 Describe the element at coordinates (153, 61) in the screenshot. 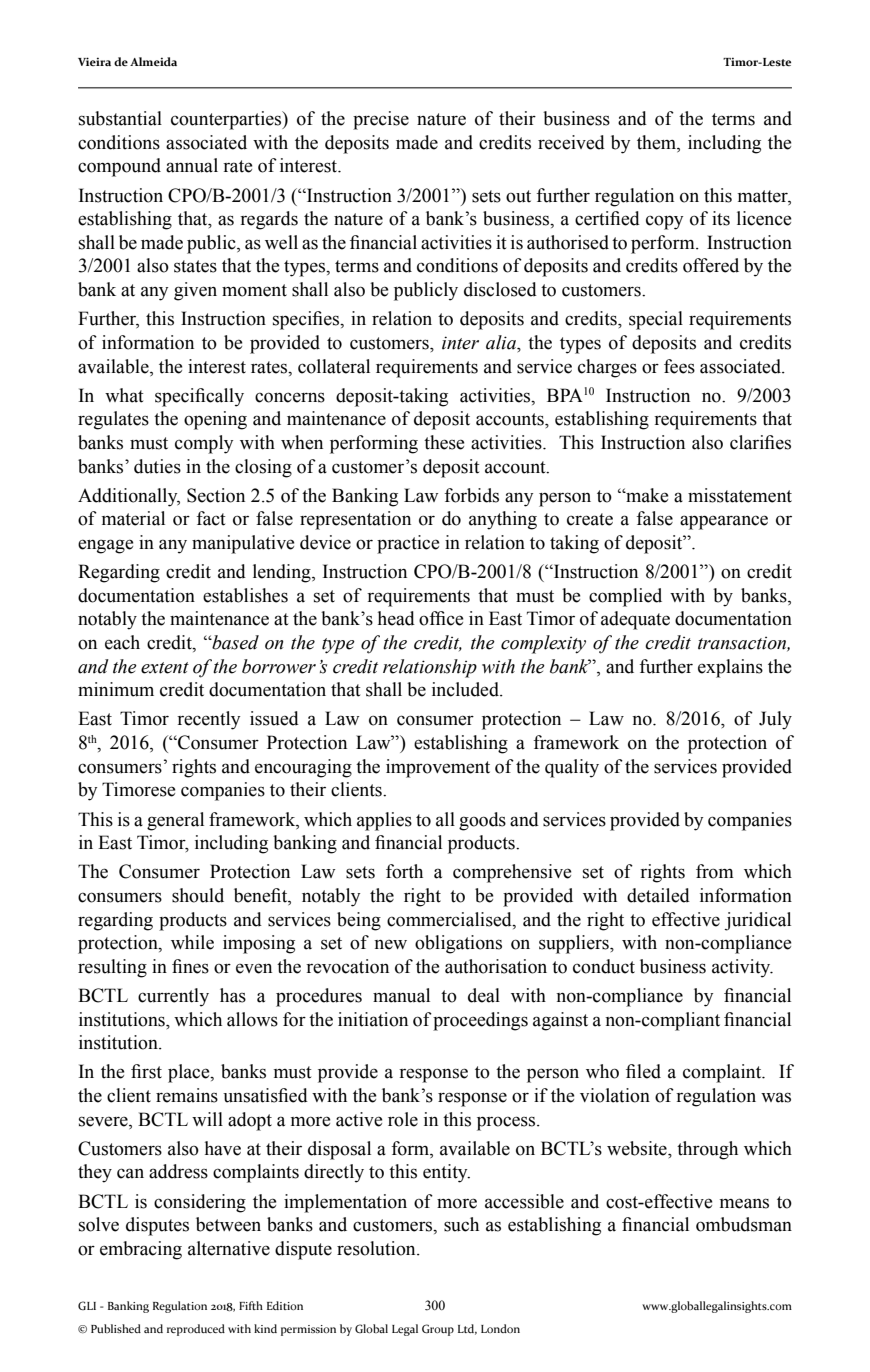

I see `Almeida` at that location.
